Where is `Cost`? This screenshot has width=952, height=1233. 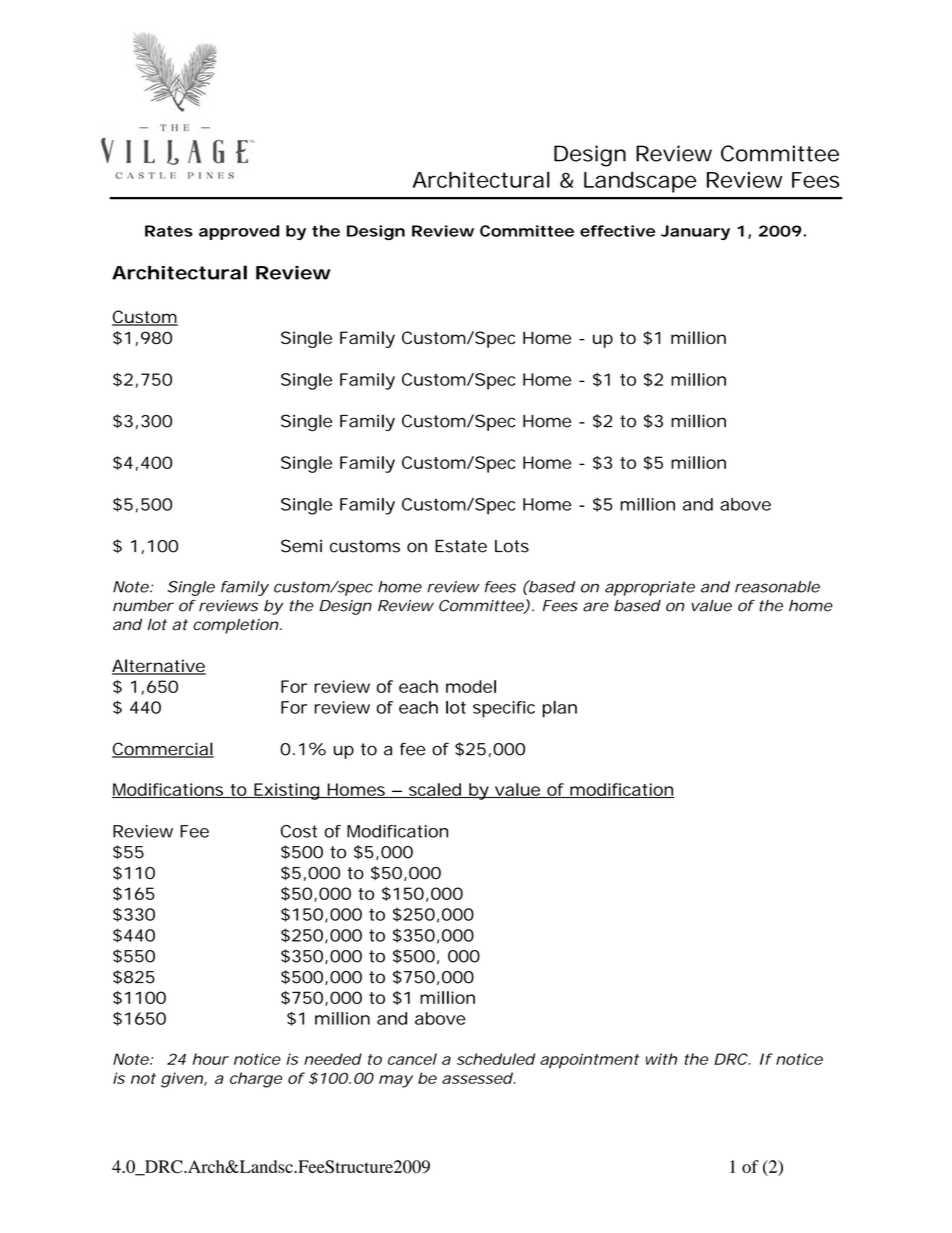
Cost is located at coordinates (299, 831).
